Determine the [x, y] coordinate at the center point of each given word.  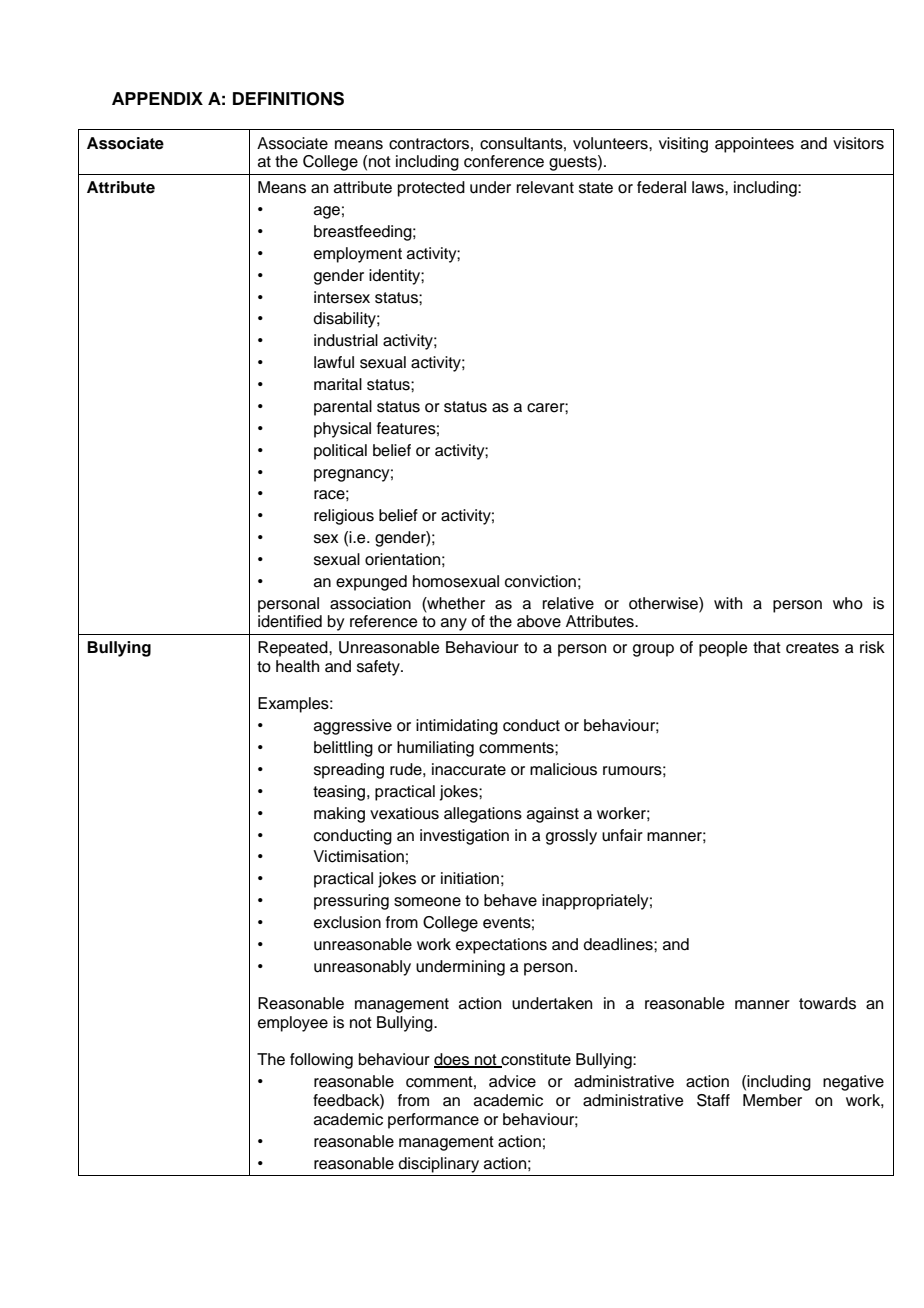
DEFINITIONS [288, 99]
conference [504, 161]
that [767, 647]
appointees [754, 145]
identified [290, 621]
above [539, 621]
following [321, 1061]
